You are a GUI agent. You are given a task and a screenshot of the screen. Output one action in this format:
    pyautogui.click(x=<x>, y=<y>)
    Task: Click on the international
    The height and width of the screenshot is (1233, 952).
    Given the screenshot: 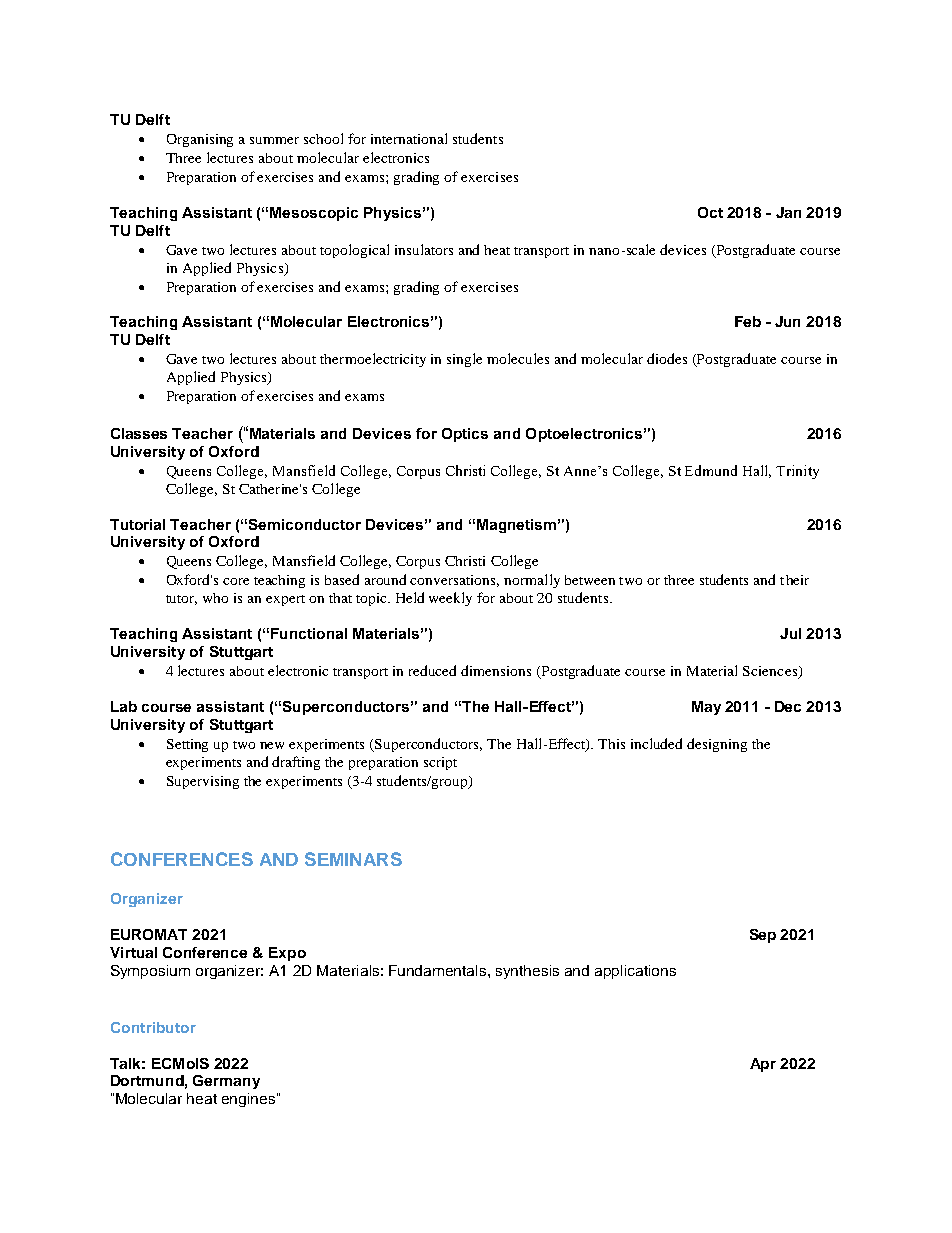 What is the action you would take?
    pyautogui.click(x=409, y=138)
